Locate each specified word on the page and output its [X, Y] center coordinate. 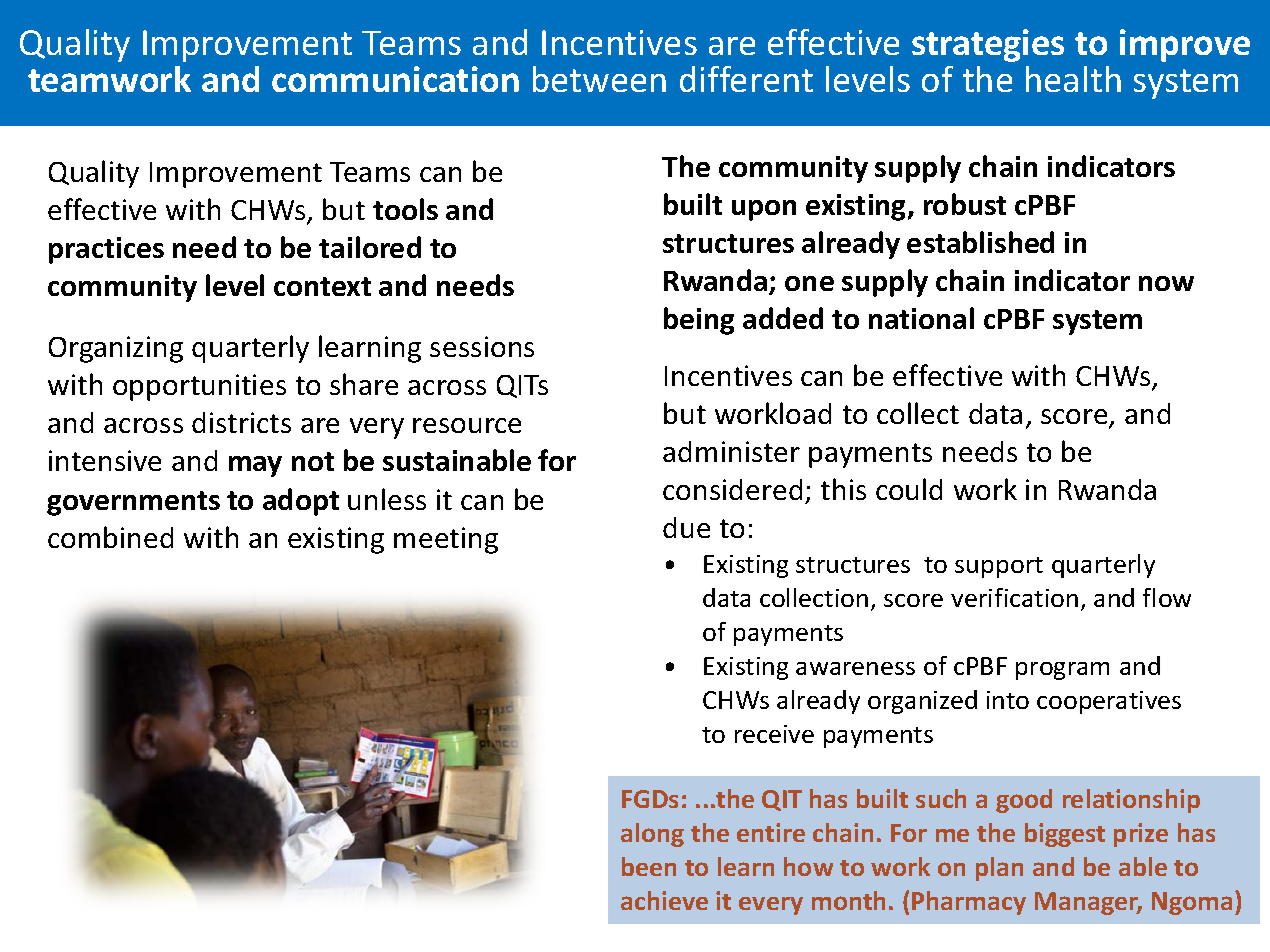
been [649, 866]
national [921, 318]
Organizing [116, 349]
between [599, 79]
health [1073, 79]
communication [395, 79]
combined [110, 537]
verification [1014, 597]
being [699, 321]
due [686, 527]
